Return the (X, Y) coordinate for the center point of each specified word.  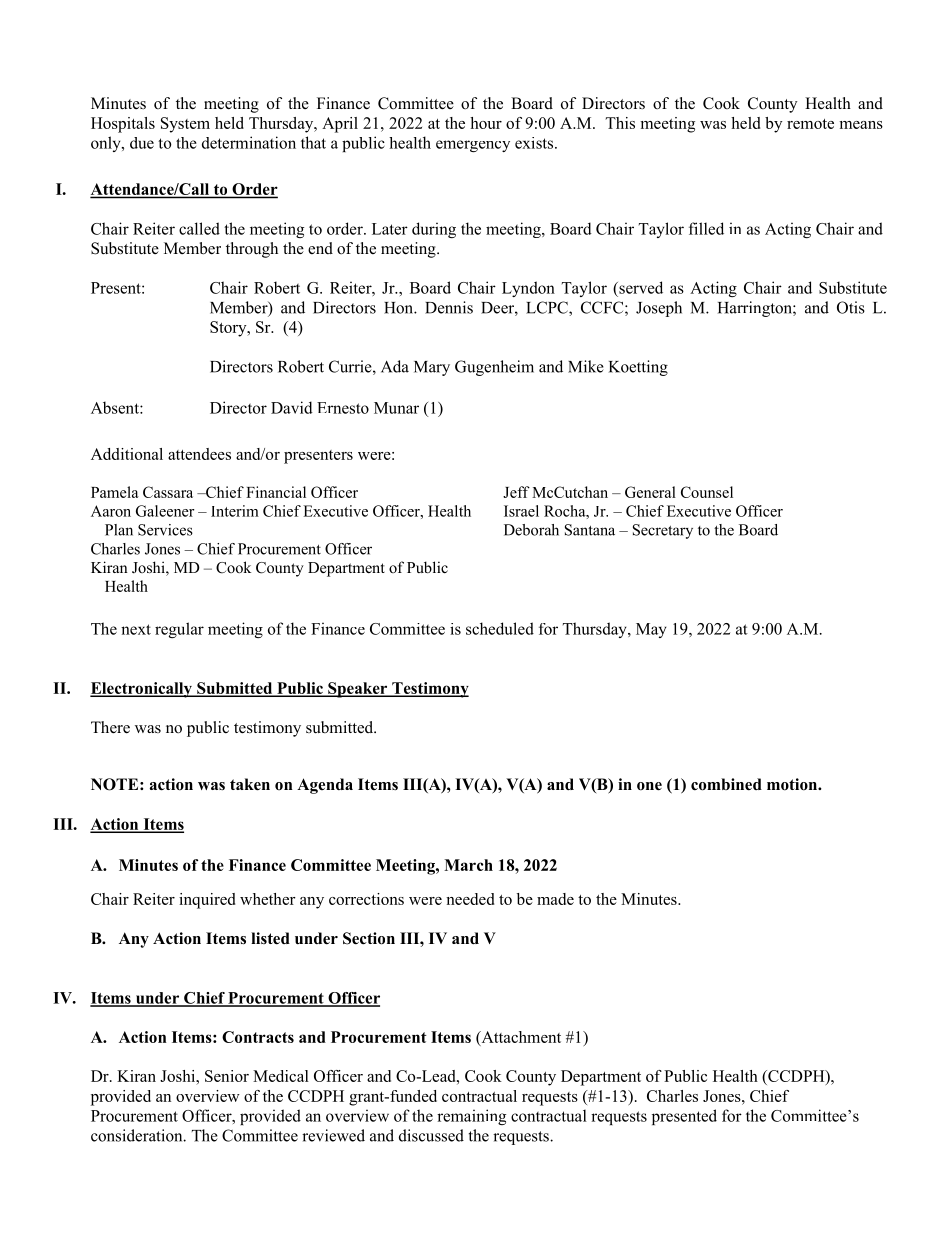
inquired (207, 901)
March (468, 865)
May (651, 630)
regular (179, 630)
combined (726, 784)
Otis (851, 307)
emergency (473, 146)
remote (810, 124)
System (185, 125)
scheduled (500, 628)
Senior (227, 1076)
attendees (199, 454)
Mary (432, 368)
